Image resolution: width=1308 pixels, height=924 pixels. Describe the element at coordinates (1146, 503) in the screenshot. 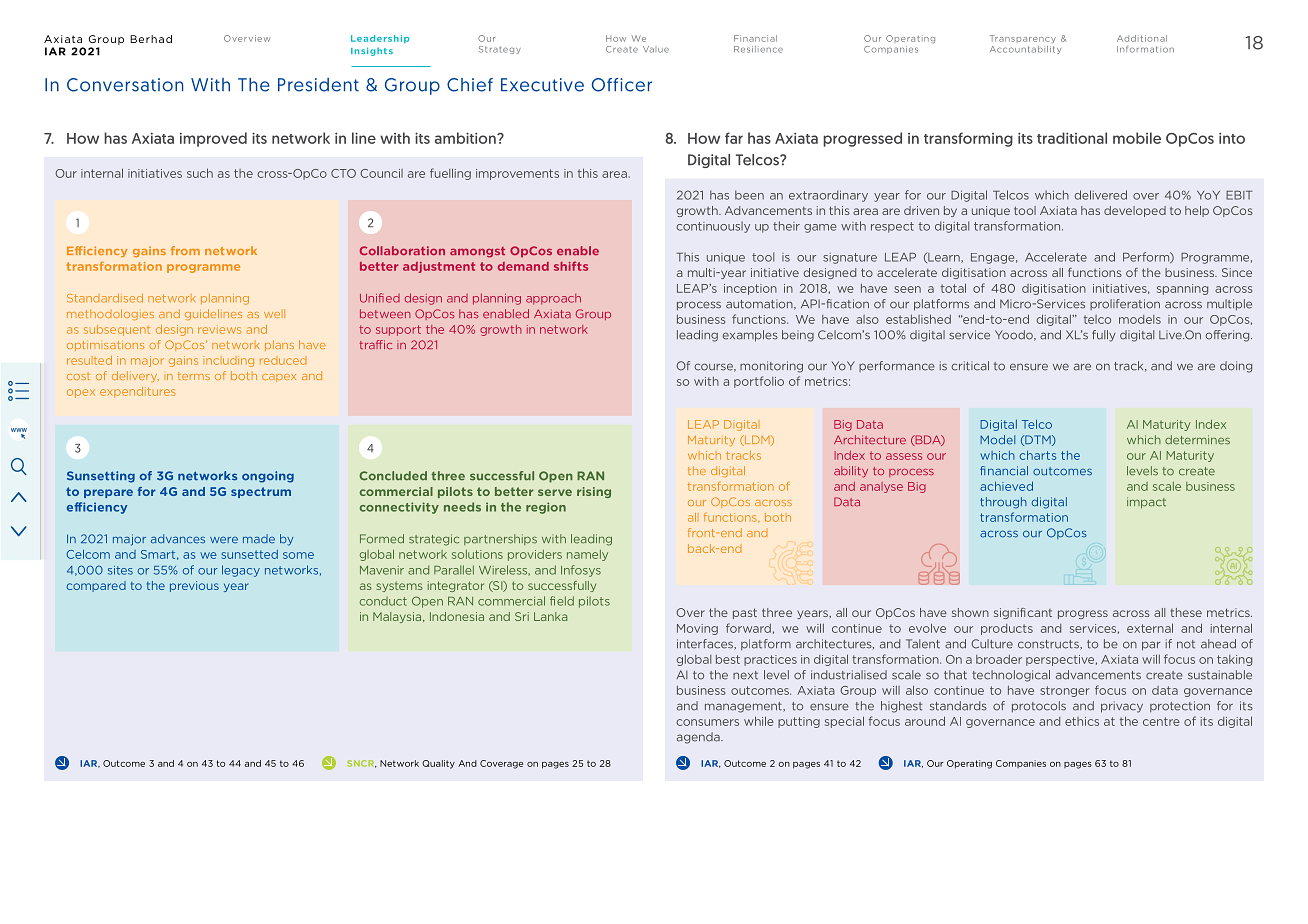

I see `impact` at that location.
